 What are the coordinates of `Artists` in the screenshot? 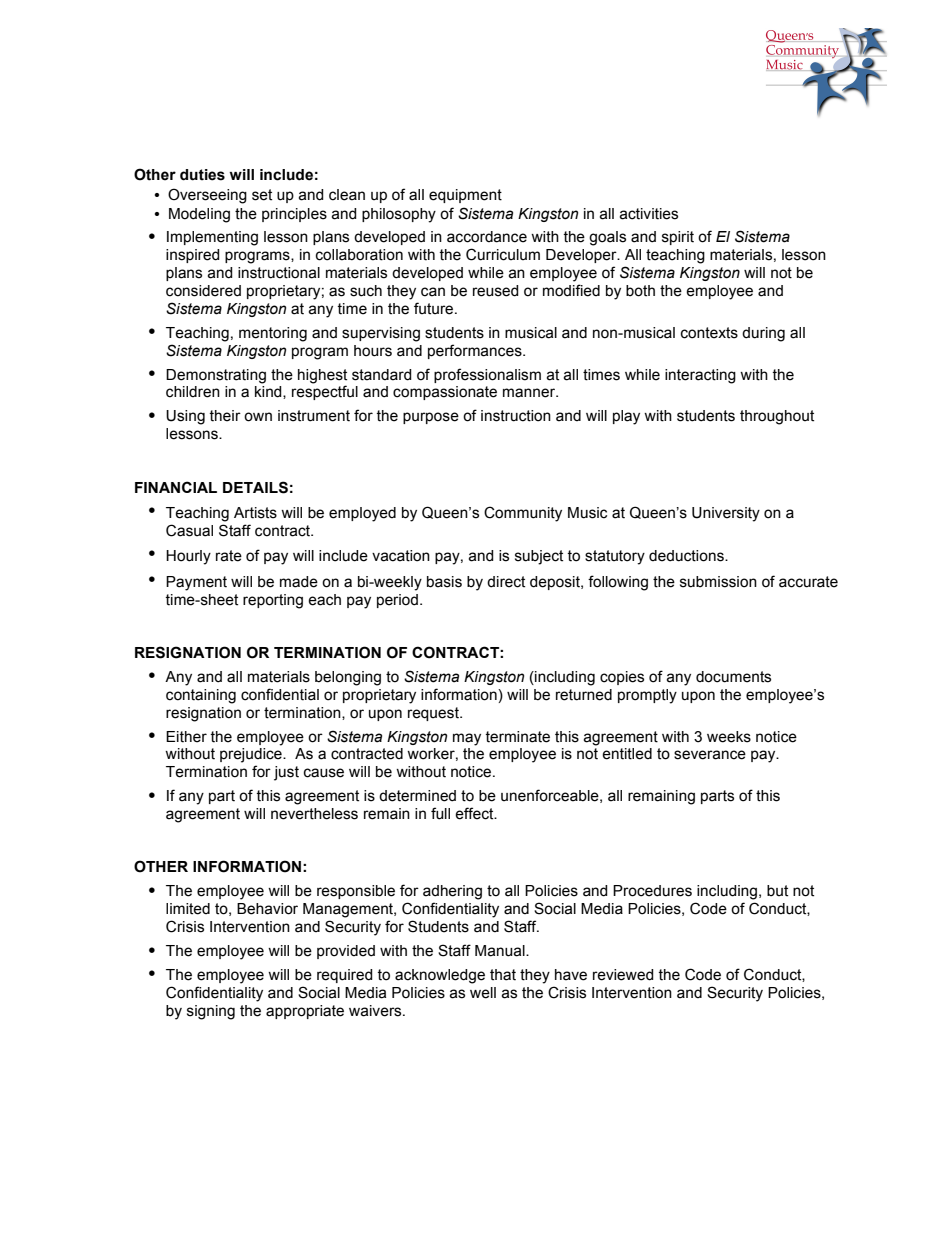 It's located at (255, 513).
